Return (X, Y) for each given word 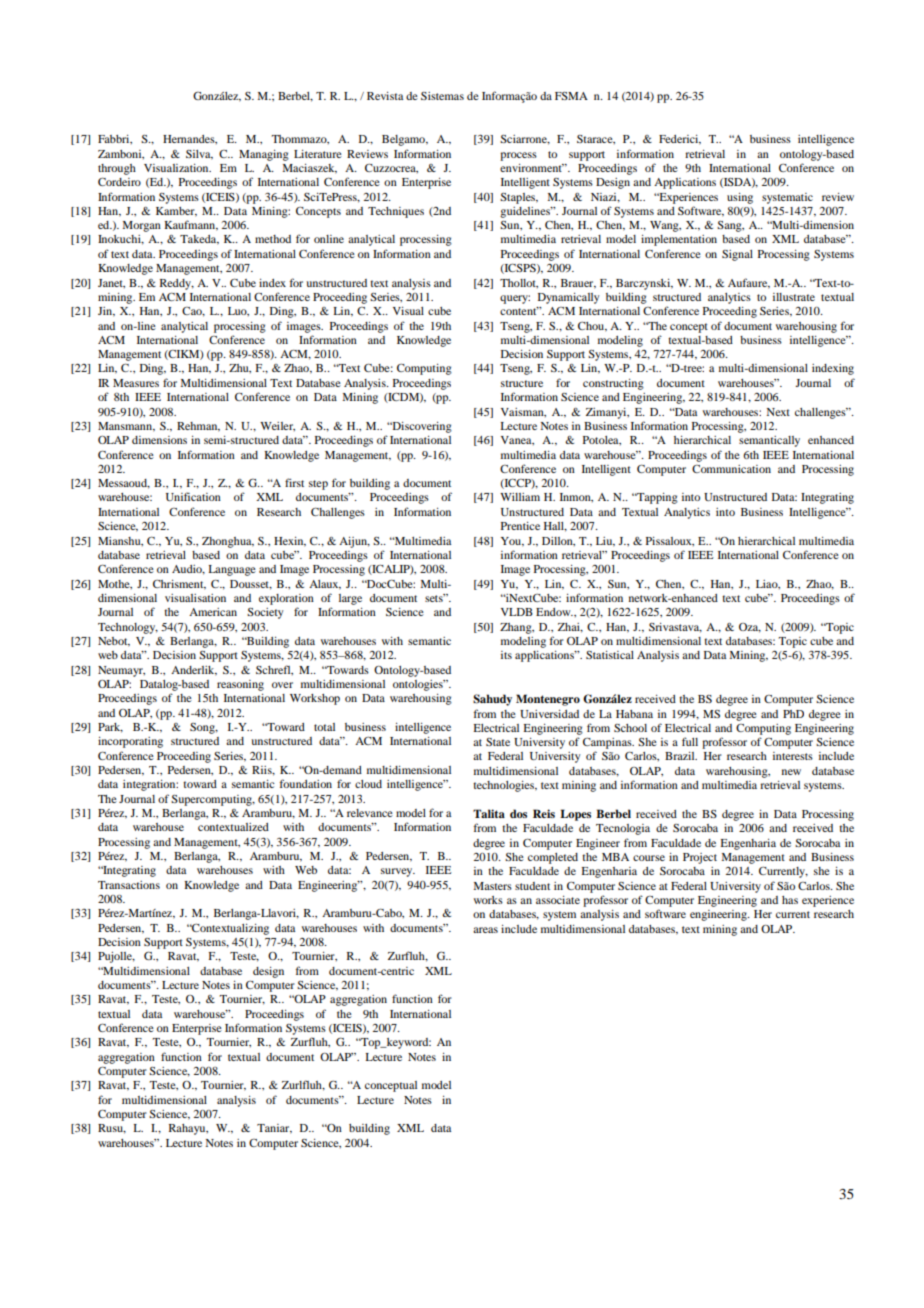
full (690, 741)
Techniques (396, 212)
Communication (731, 469)
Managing (264, 155)
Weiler (277, 426)
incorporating (130, 742)
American (213, 612)
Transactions (129, 885)
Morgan (141, 226)
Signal (737, 255)
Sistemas (442, 96)
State (498, 742)
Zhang (517, 628)
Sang (730, 226)
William (520, 497)
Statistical (610, 655)
